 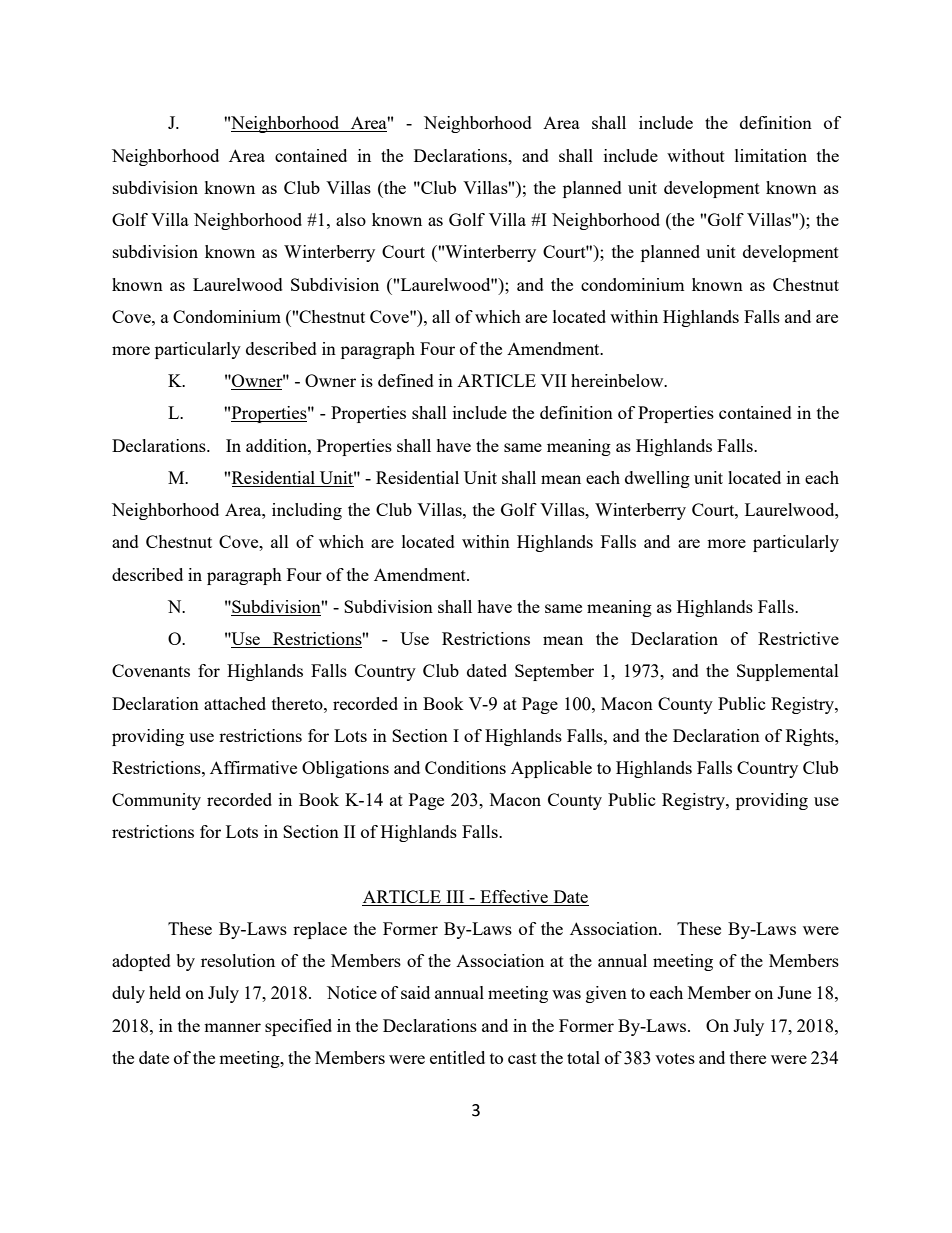 I want to click on Conditions, so click(x=465, y=767).
